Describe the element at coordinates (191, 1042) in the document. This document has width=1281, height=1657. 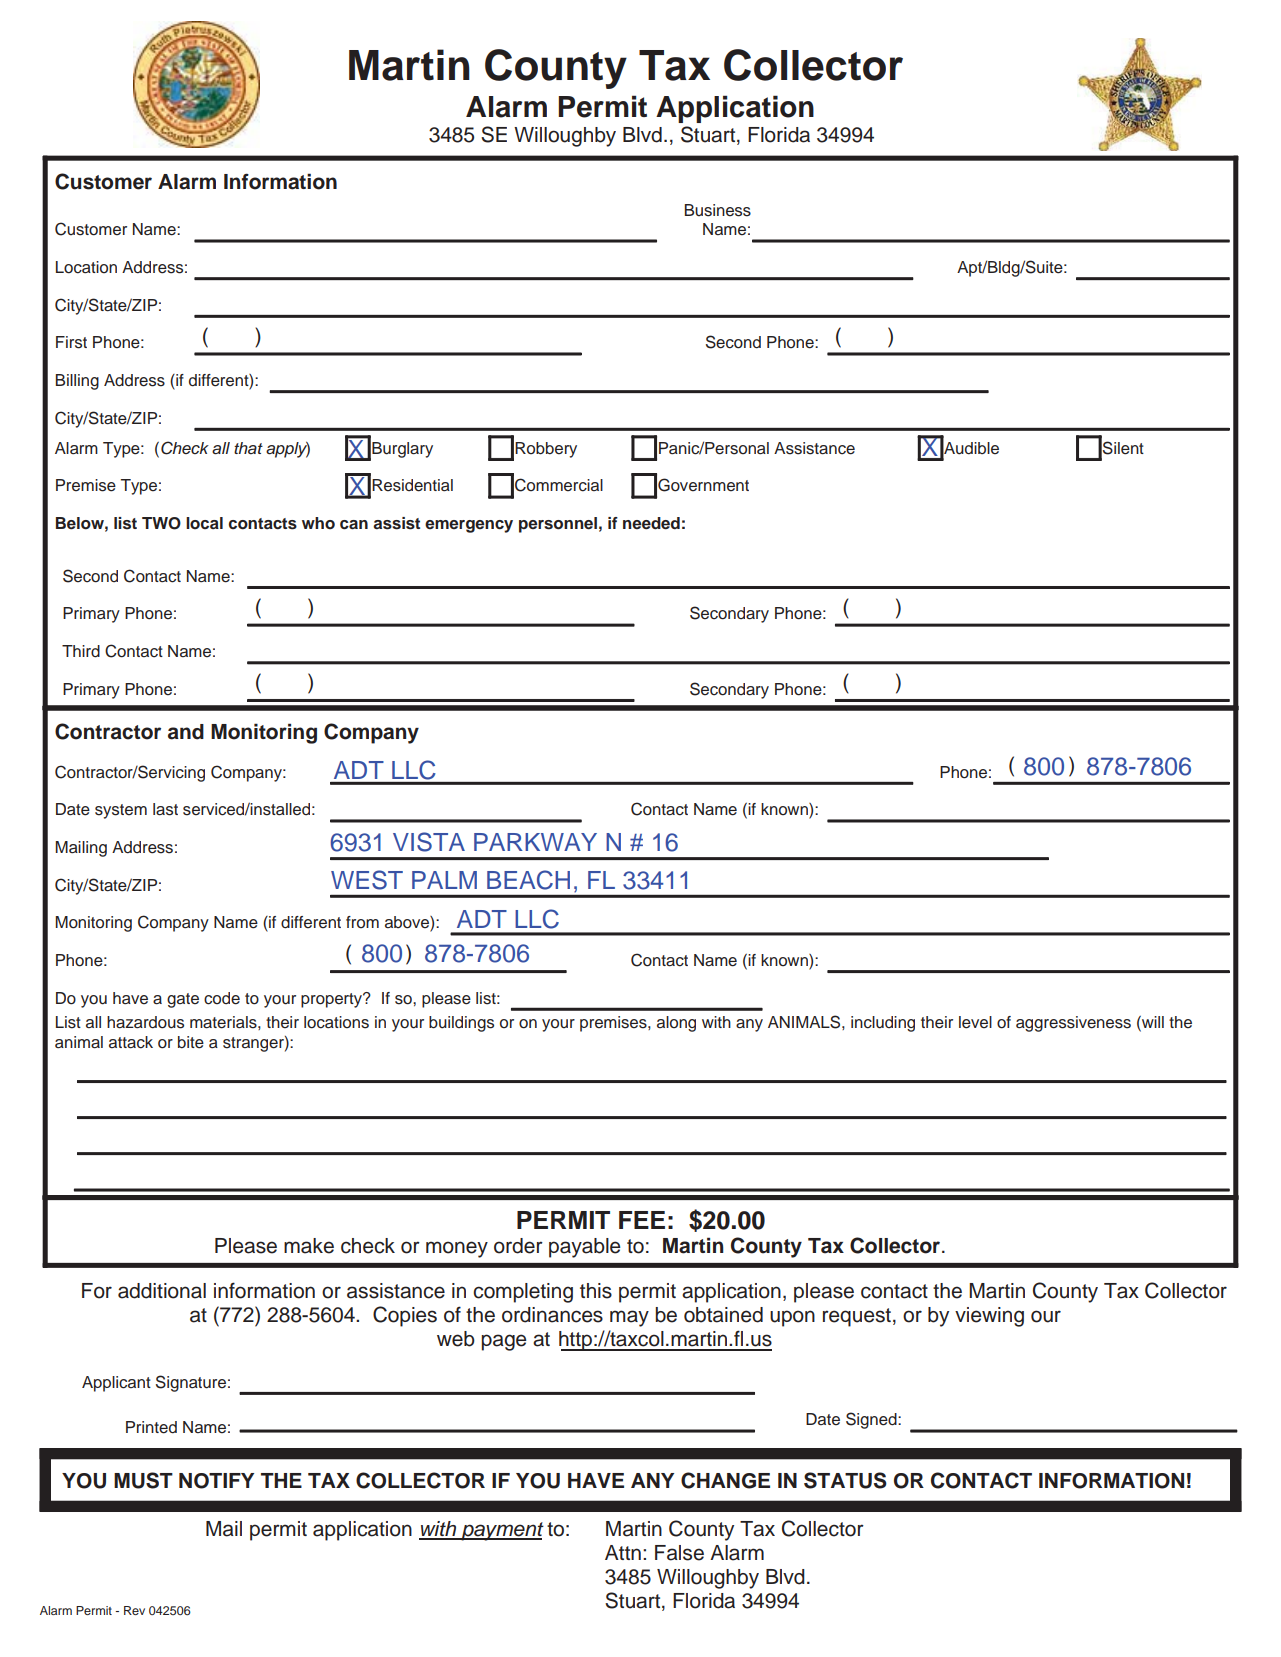
I see `bite` at that location.
